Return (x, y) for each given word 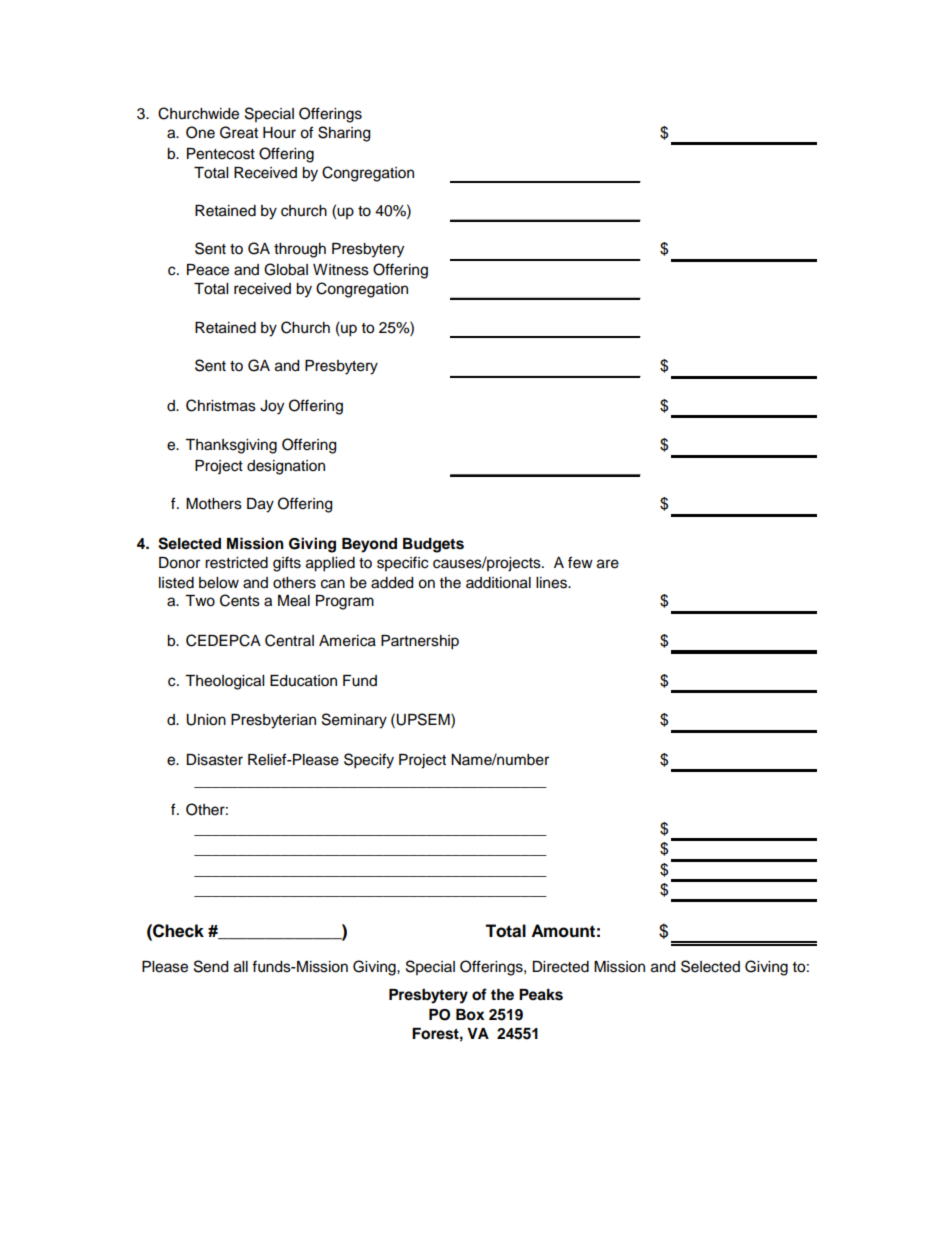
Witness (341, 270)
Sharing (344, 134)
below (219, 583)
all (241, 967)
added (392, 583)
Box (470, 1015)
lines (552, 583)
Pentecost (221, 154)
